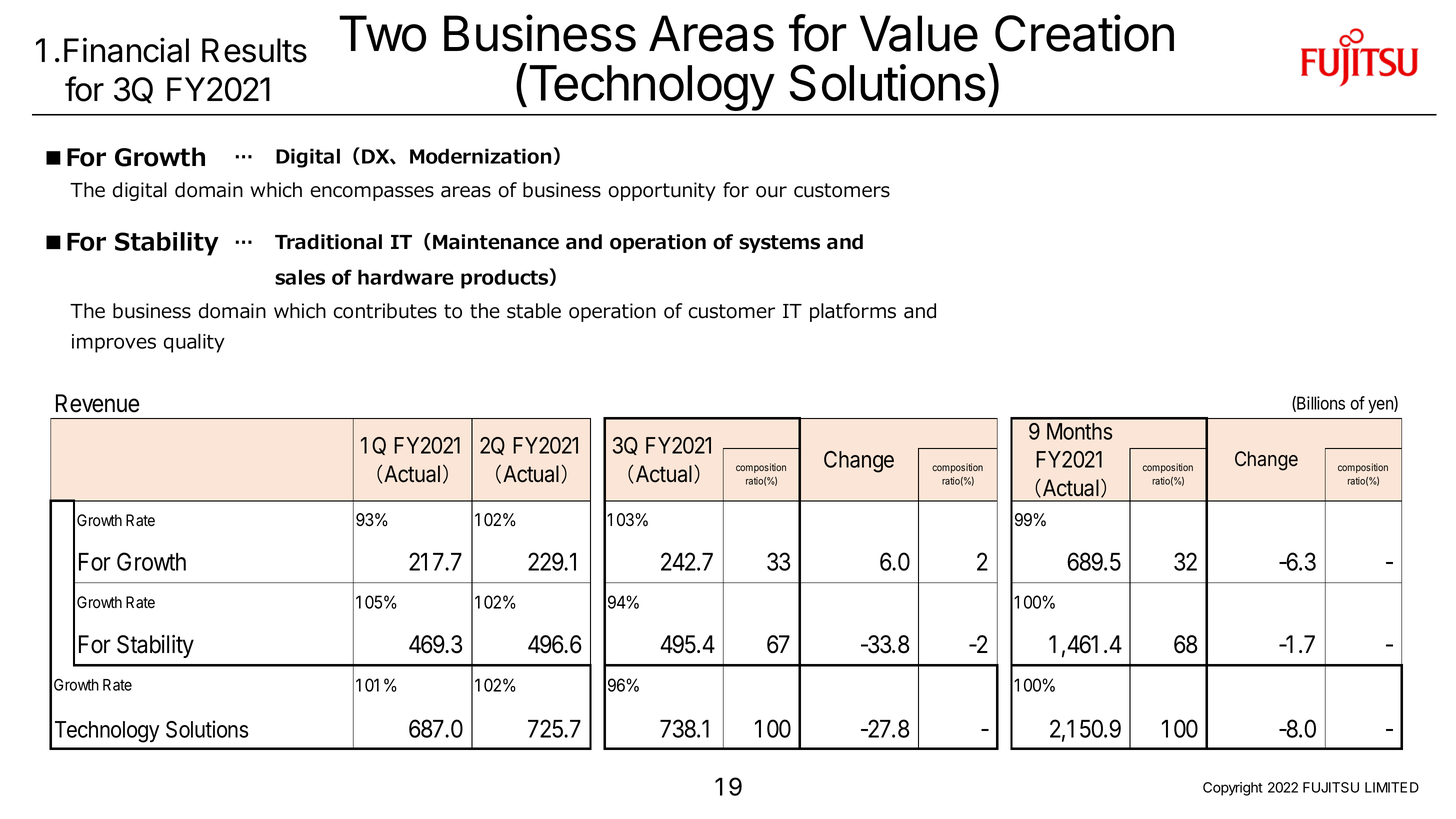  Describe the element at coordinates (1079, 431) in the image. I see `Months` at that location.
